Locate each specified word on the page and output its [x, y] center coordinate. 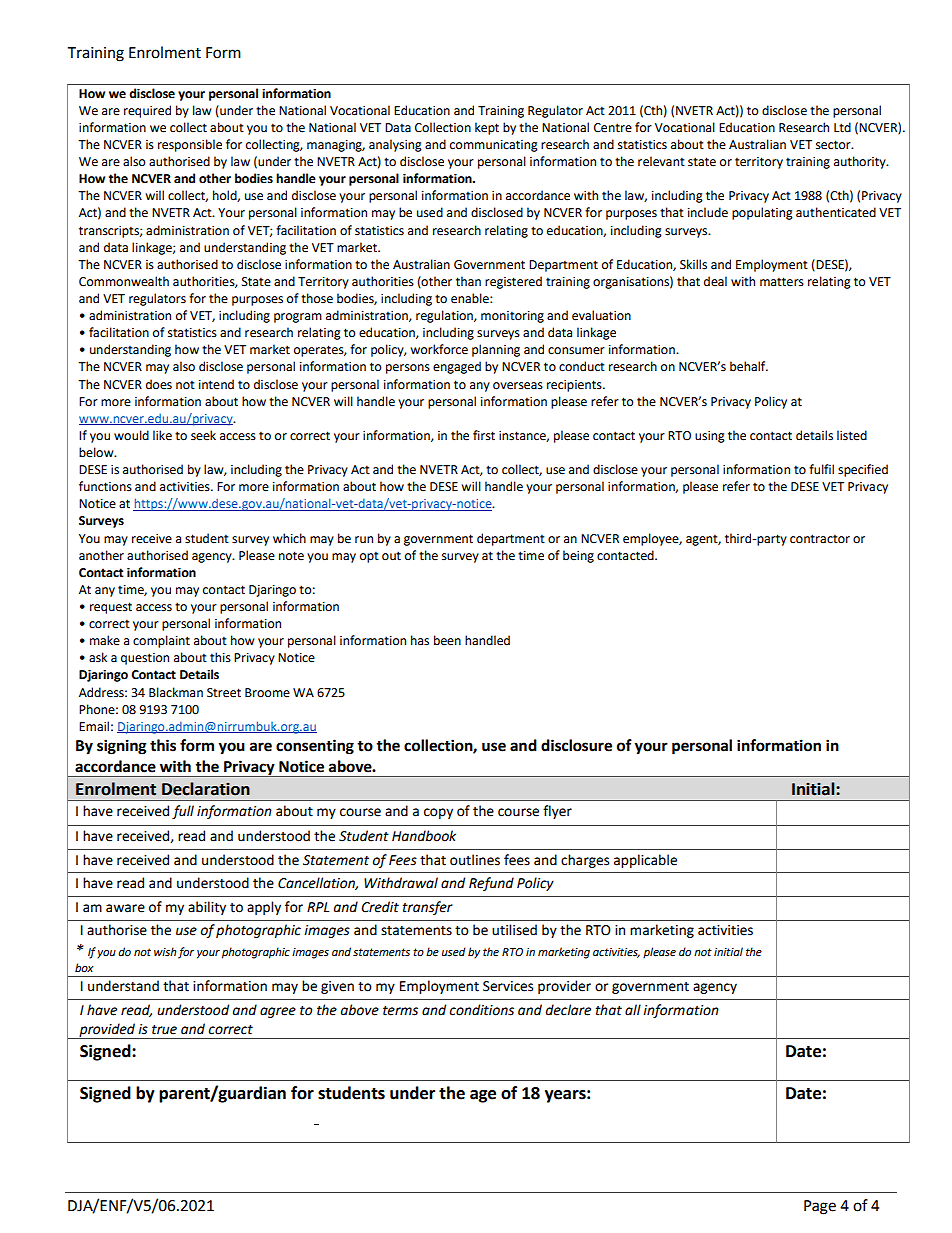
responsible [190, 145]
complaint [161, 641]
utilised [514, 930]
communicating [494, 146]
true [164, 1030]
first [484, 435]
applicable [645, 861]
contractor [820, 539]
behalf [749, 366]
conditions [482, 1010]
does [159, 384]
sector [834, 145]
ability [207, 908]
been [447, 640]
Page [820, 1207]
